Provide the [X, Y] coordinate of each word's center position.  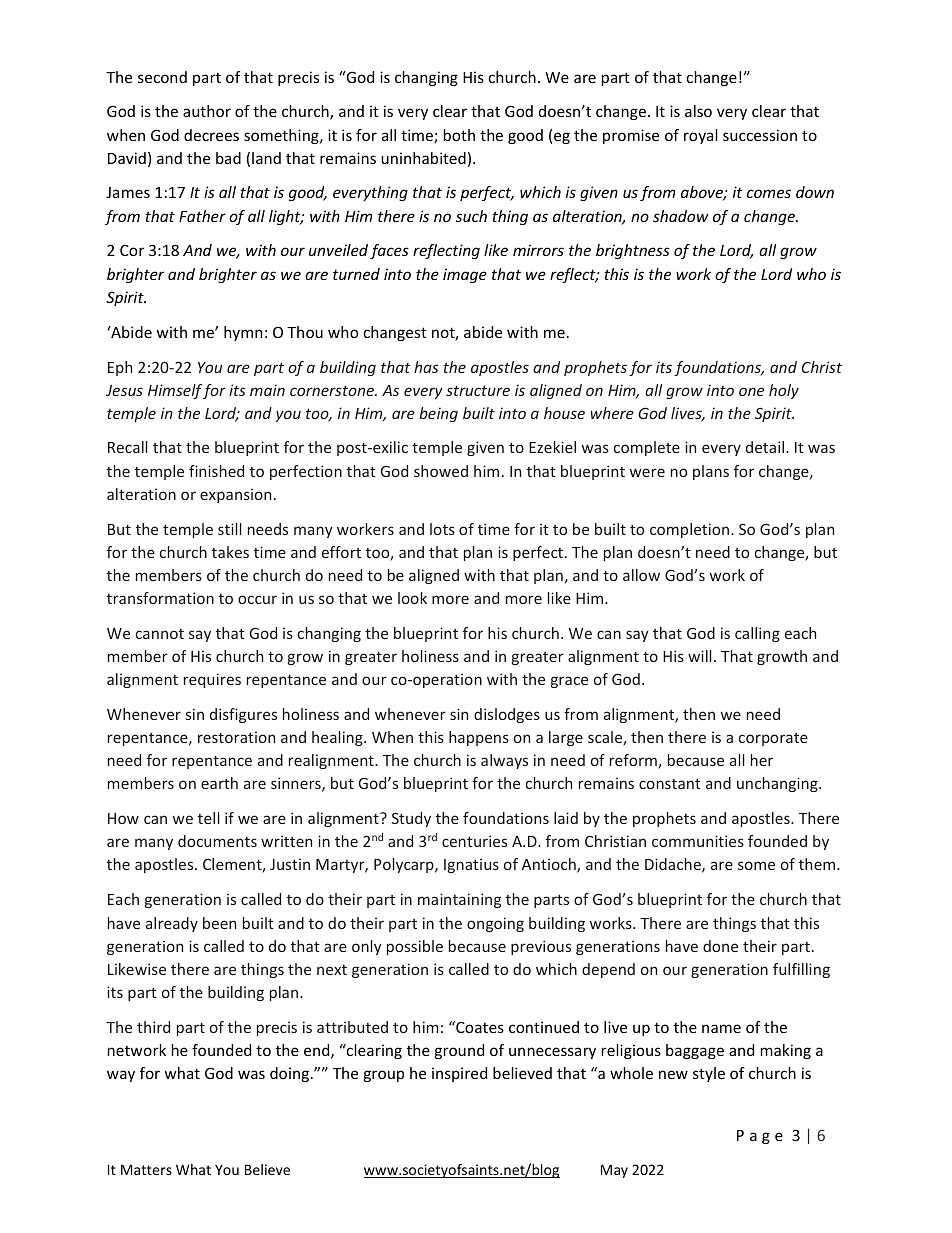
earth [219, 783]
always [504, 761]
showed [441, 471]
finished [216, 471]
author [207, 111]
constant [670, 783]
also [698, 111]
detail [766, 447]
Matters [146, 1170]
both [459, 135]
